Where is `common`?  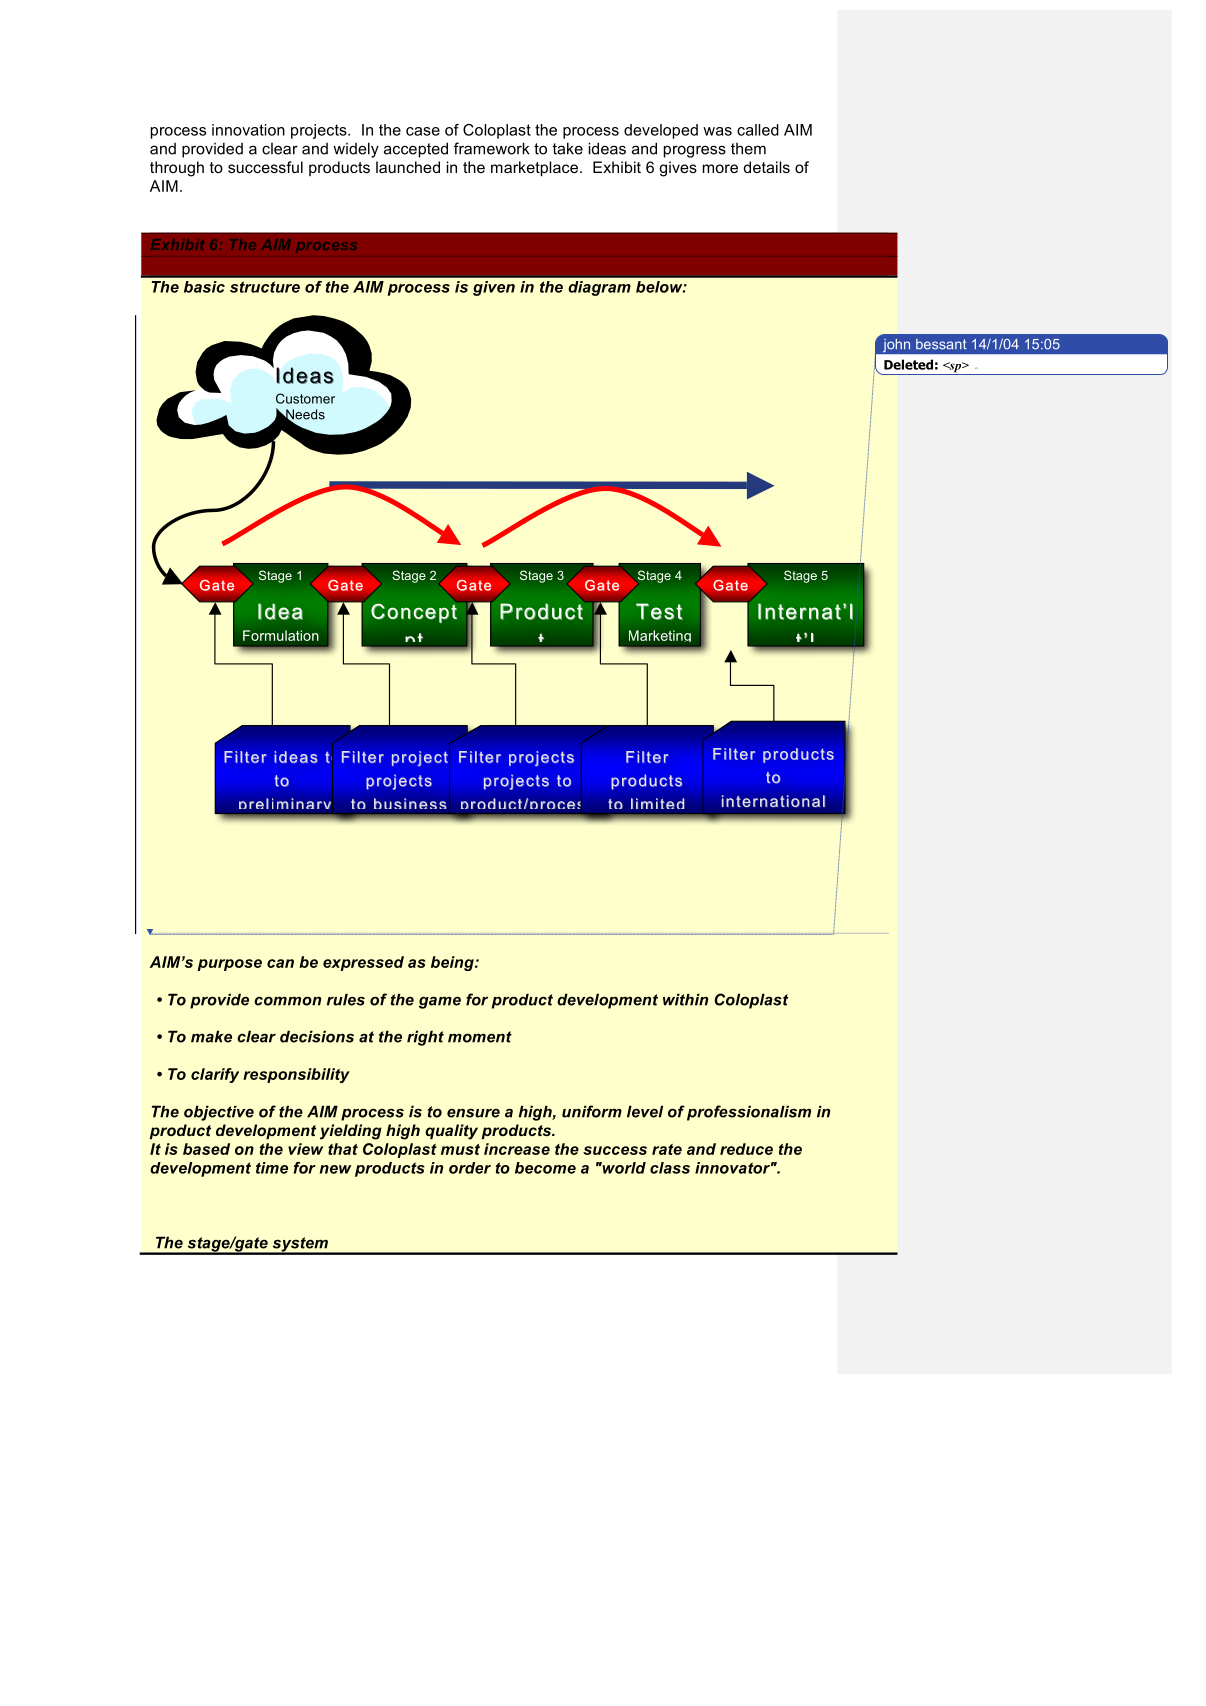 common is located at coordinates (287, 1001).
